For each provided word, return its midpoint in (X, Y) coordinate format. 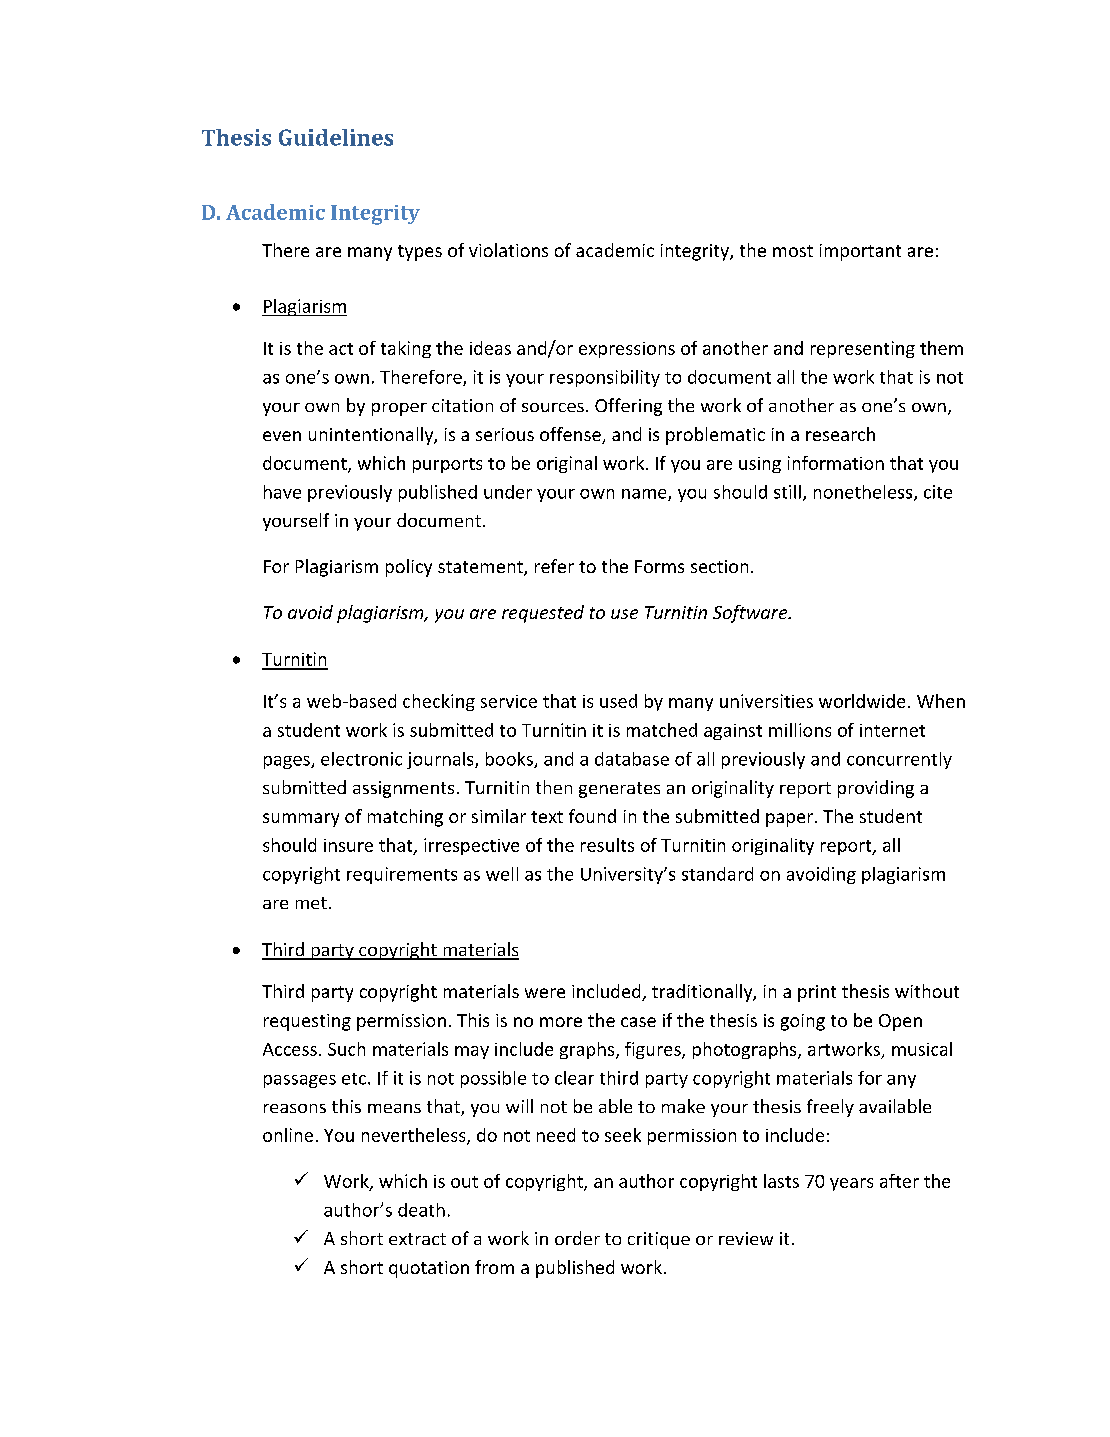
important (860, 252)
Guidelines (336, 137)
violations (508, 250)
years (851, 1184)
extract (417, 1239)
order (577, 1238)
